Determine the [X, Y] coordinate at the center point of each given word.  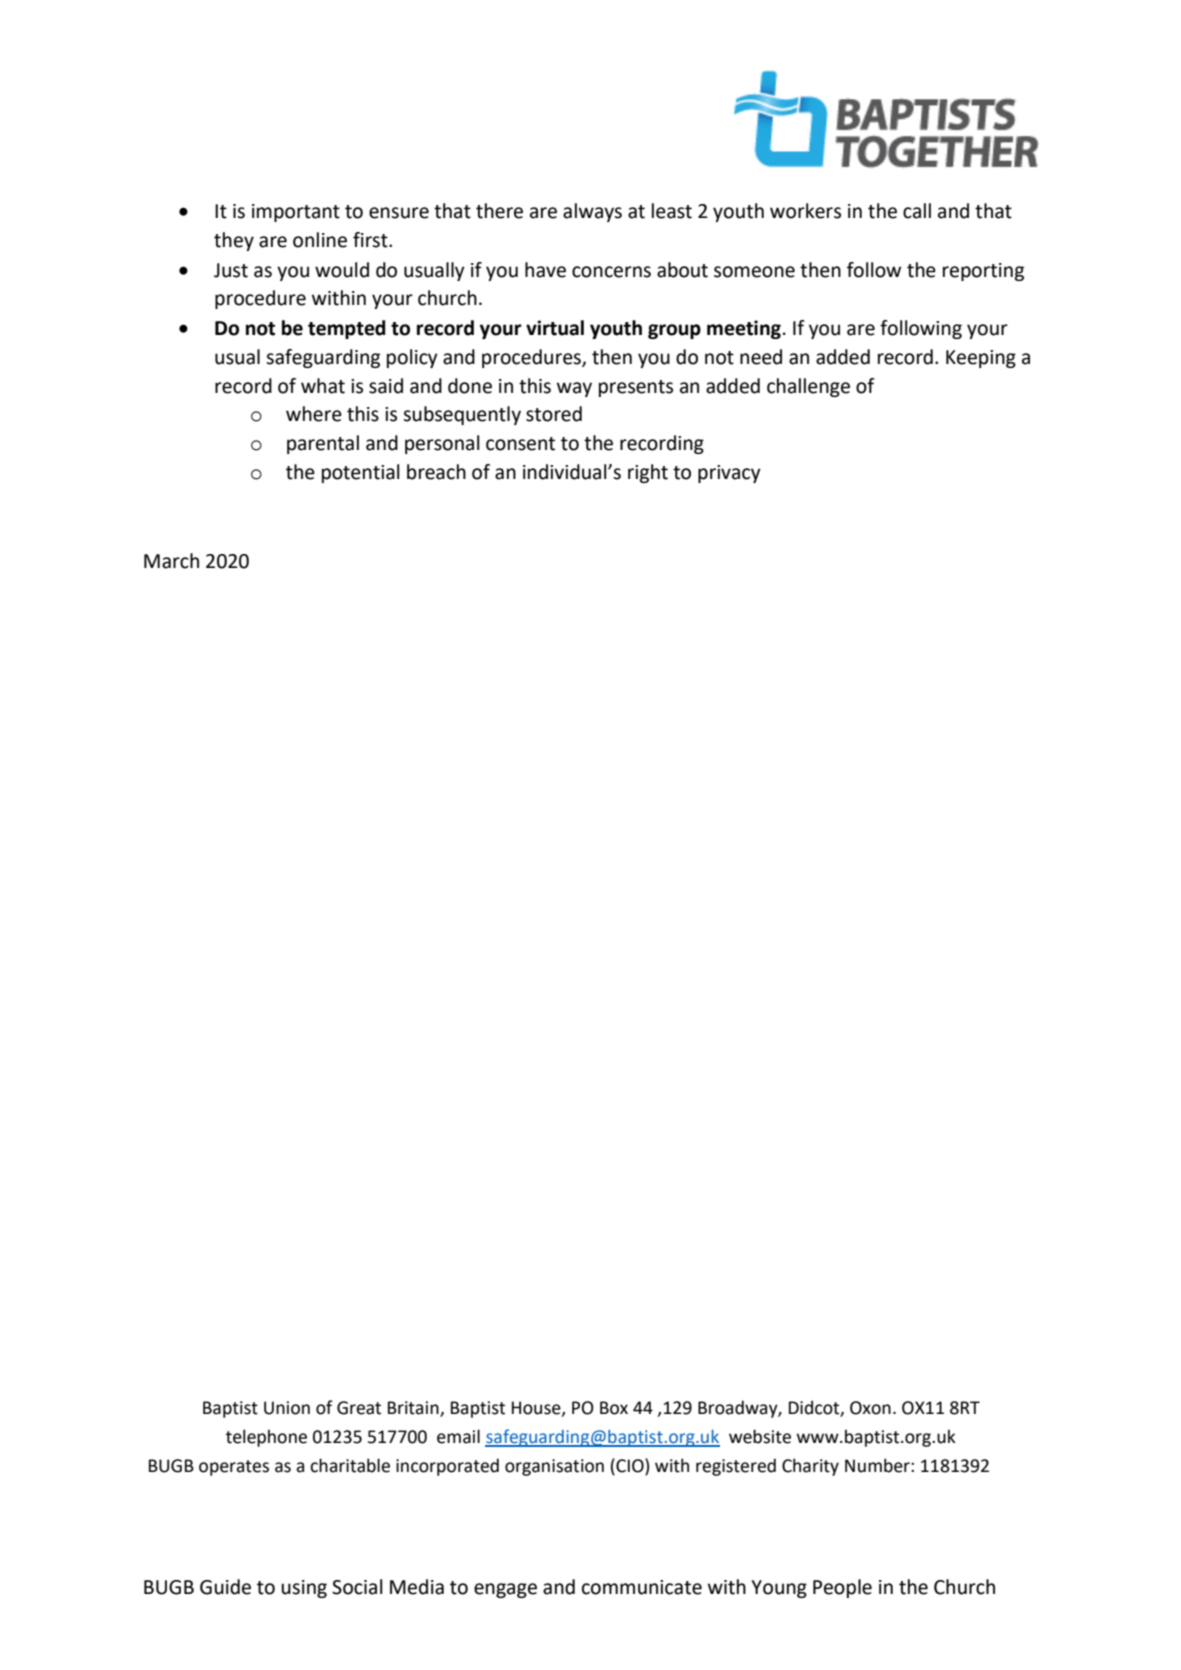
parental [323, 444]
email [458, 1436]
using [304, 1589]
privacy [729, 474]
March [171, 561]
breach [436, 472]
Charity [810, 1467]
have [545, 270]
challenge [808, 387]
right [648, 473]
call [917, 211]
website [760, 1436]
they [234, 241]
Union [287, 1408]
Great [359, 1408]
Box [614, 1408]
